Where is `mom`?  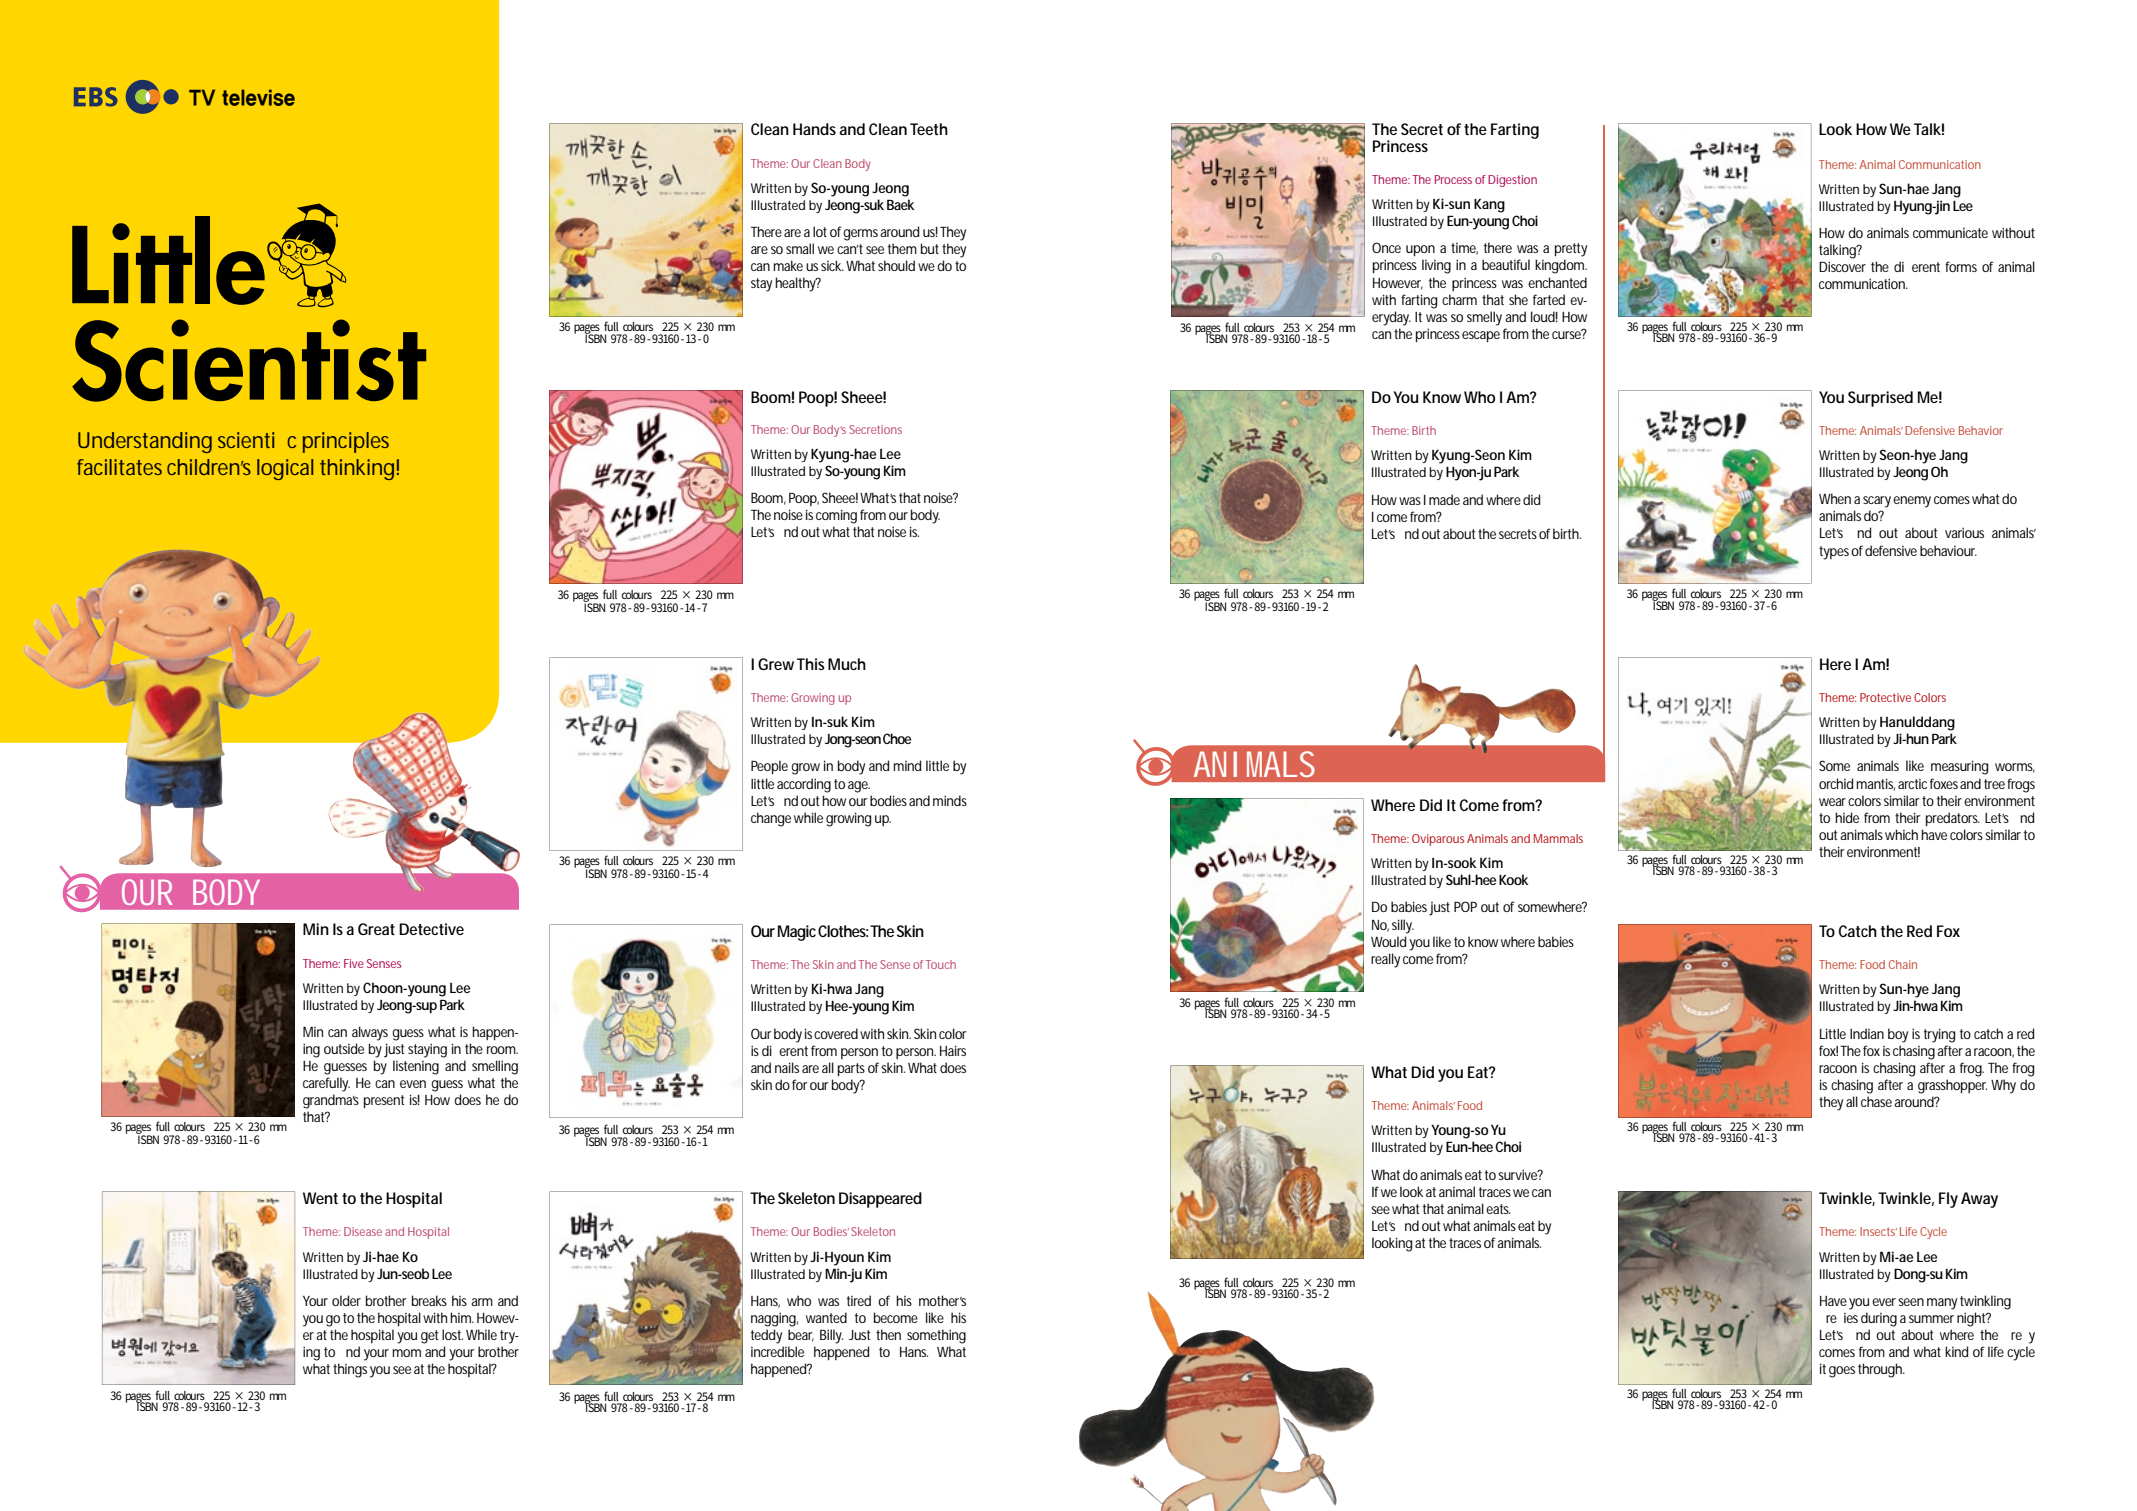
mom is located at coordinates (406, 1353).
